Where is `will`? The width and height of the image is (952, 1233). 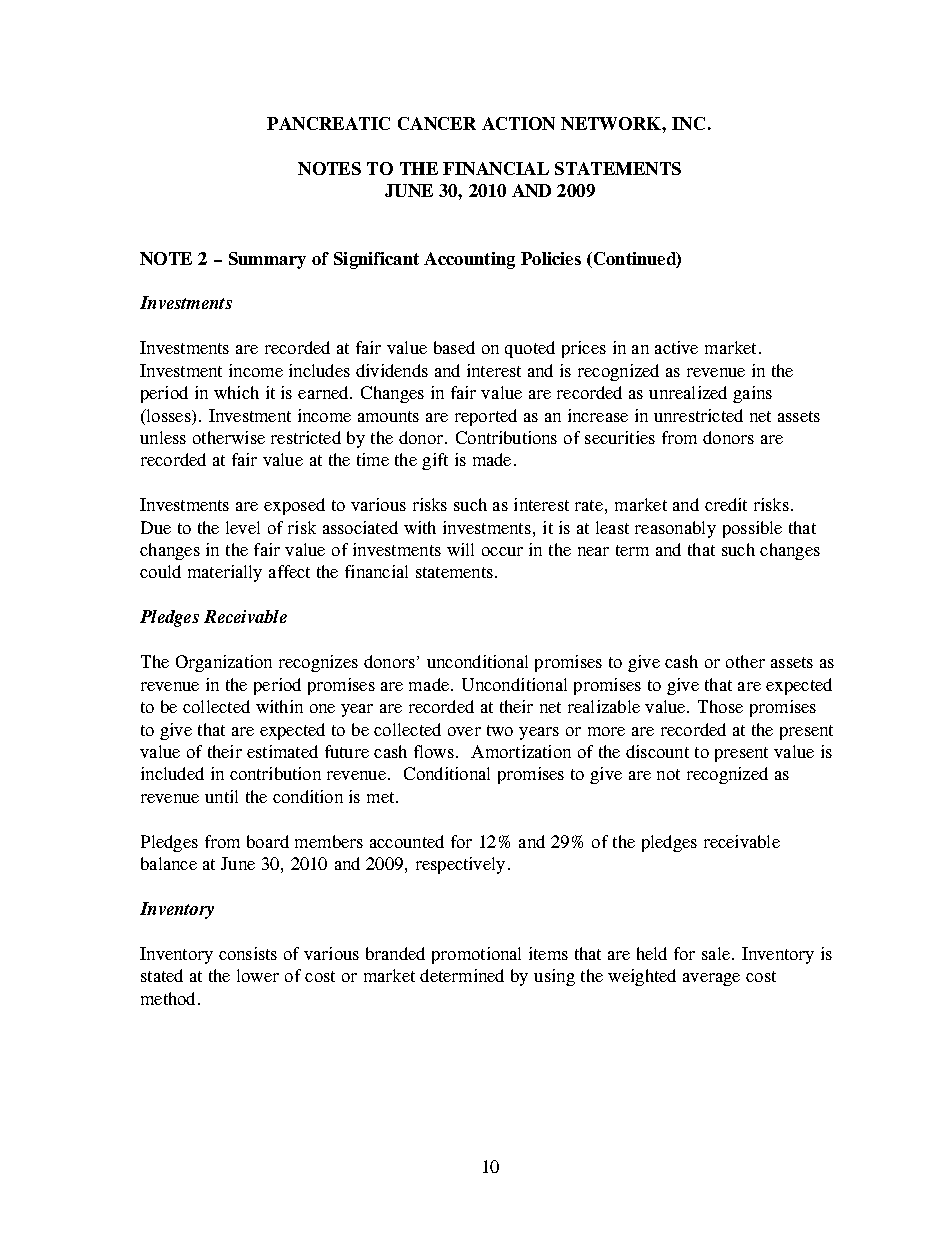 will is located at coordinates (460, 549).
